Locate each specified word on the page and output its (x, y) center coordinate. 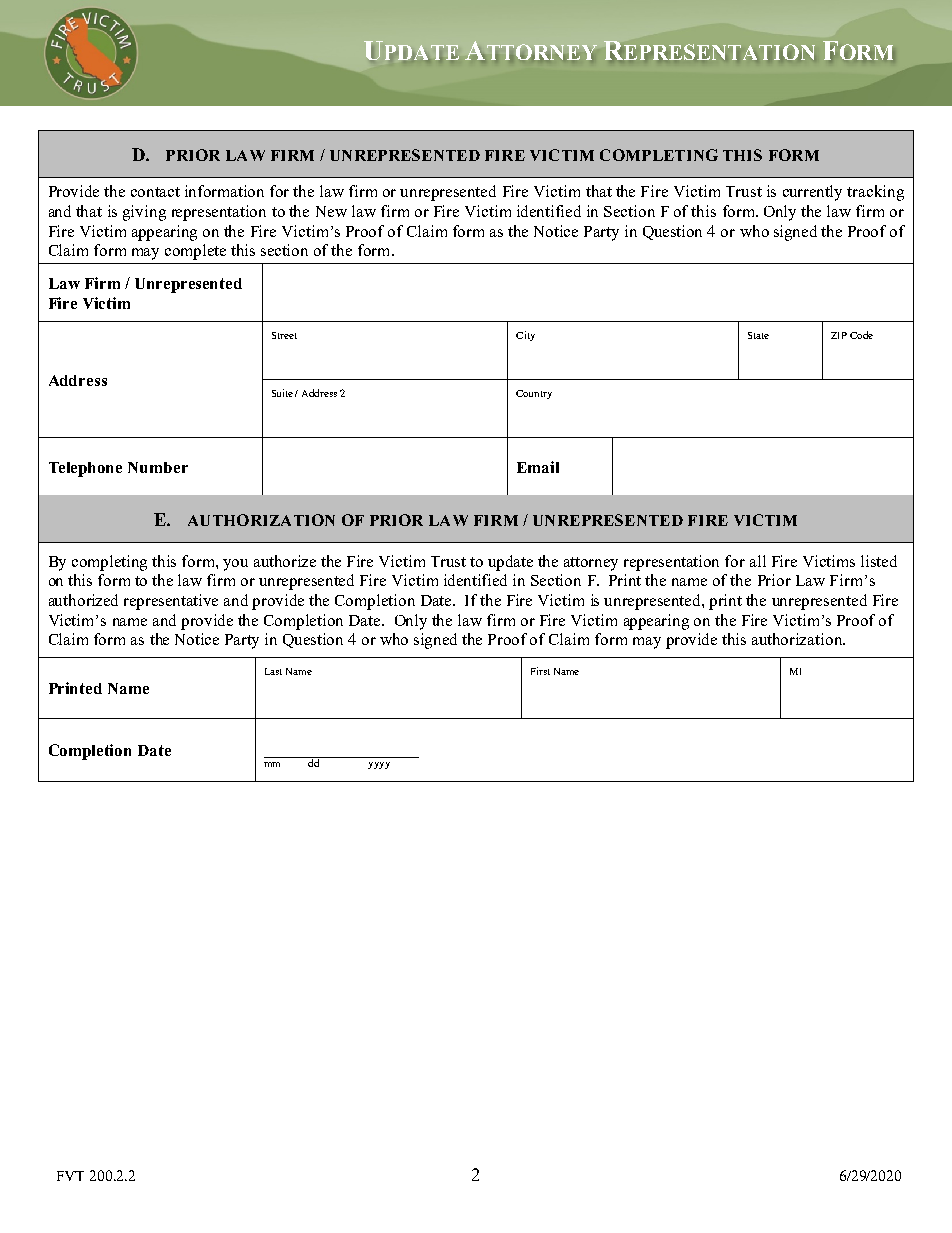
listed (879, 561)
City (525, 336)
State (758, 335)
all (758, 561)
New (331, 211)
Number (158, 467)
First (540, 671)
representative (171, 602)
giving (144, 213)
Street (284, 335)
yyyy (379, 765)
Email (538, 467)
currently (812, 193)
